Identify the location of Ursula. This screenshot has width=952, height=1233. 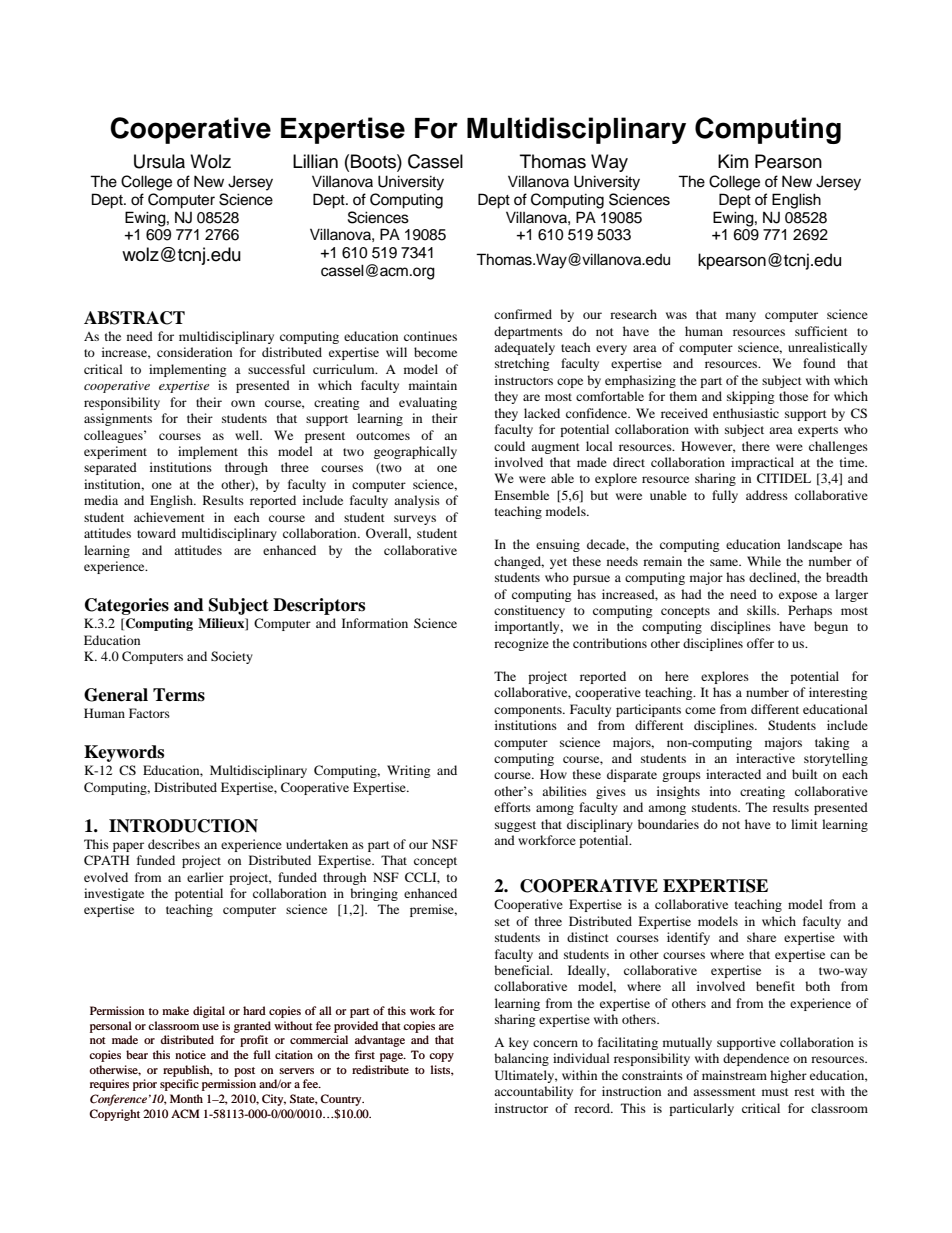
(159, 161).
